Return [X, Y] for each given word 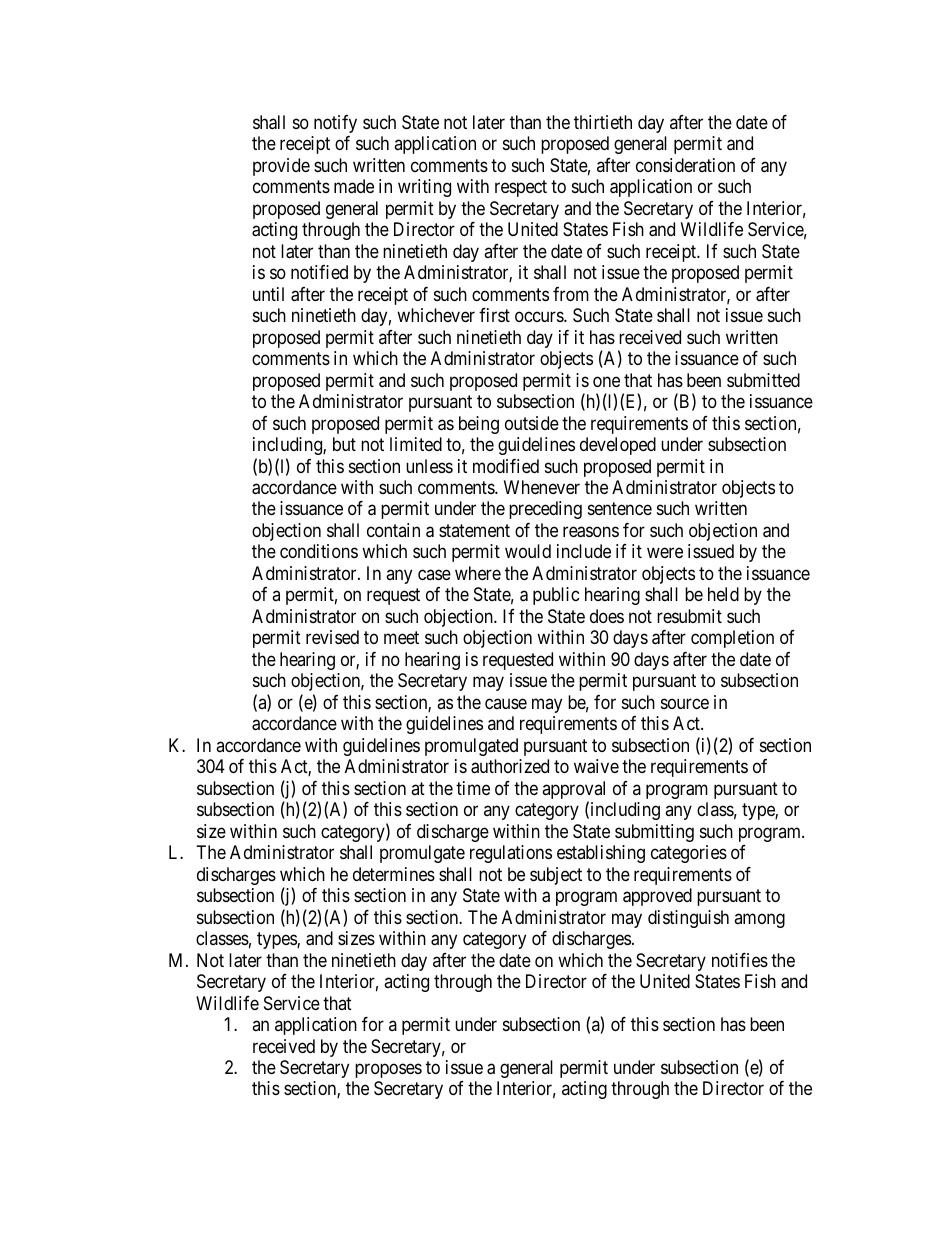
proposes [388, 1070]
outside [532, 423]
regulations [511, 854]
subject [556, 876]
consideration [685, 165]
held [723, 594]
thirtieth [603, 122]
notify [335, 124]
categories [689, 854]
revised [332, 637]
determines [394, 874]
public [556, 596]
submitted [763, 380]
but [344, 444]
